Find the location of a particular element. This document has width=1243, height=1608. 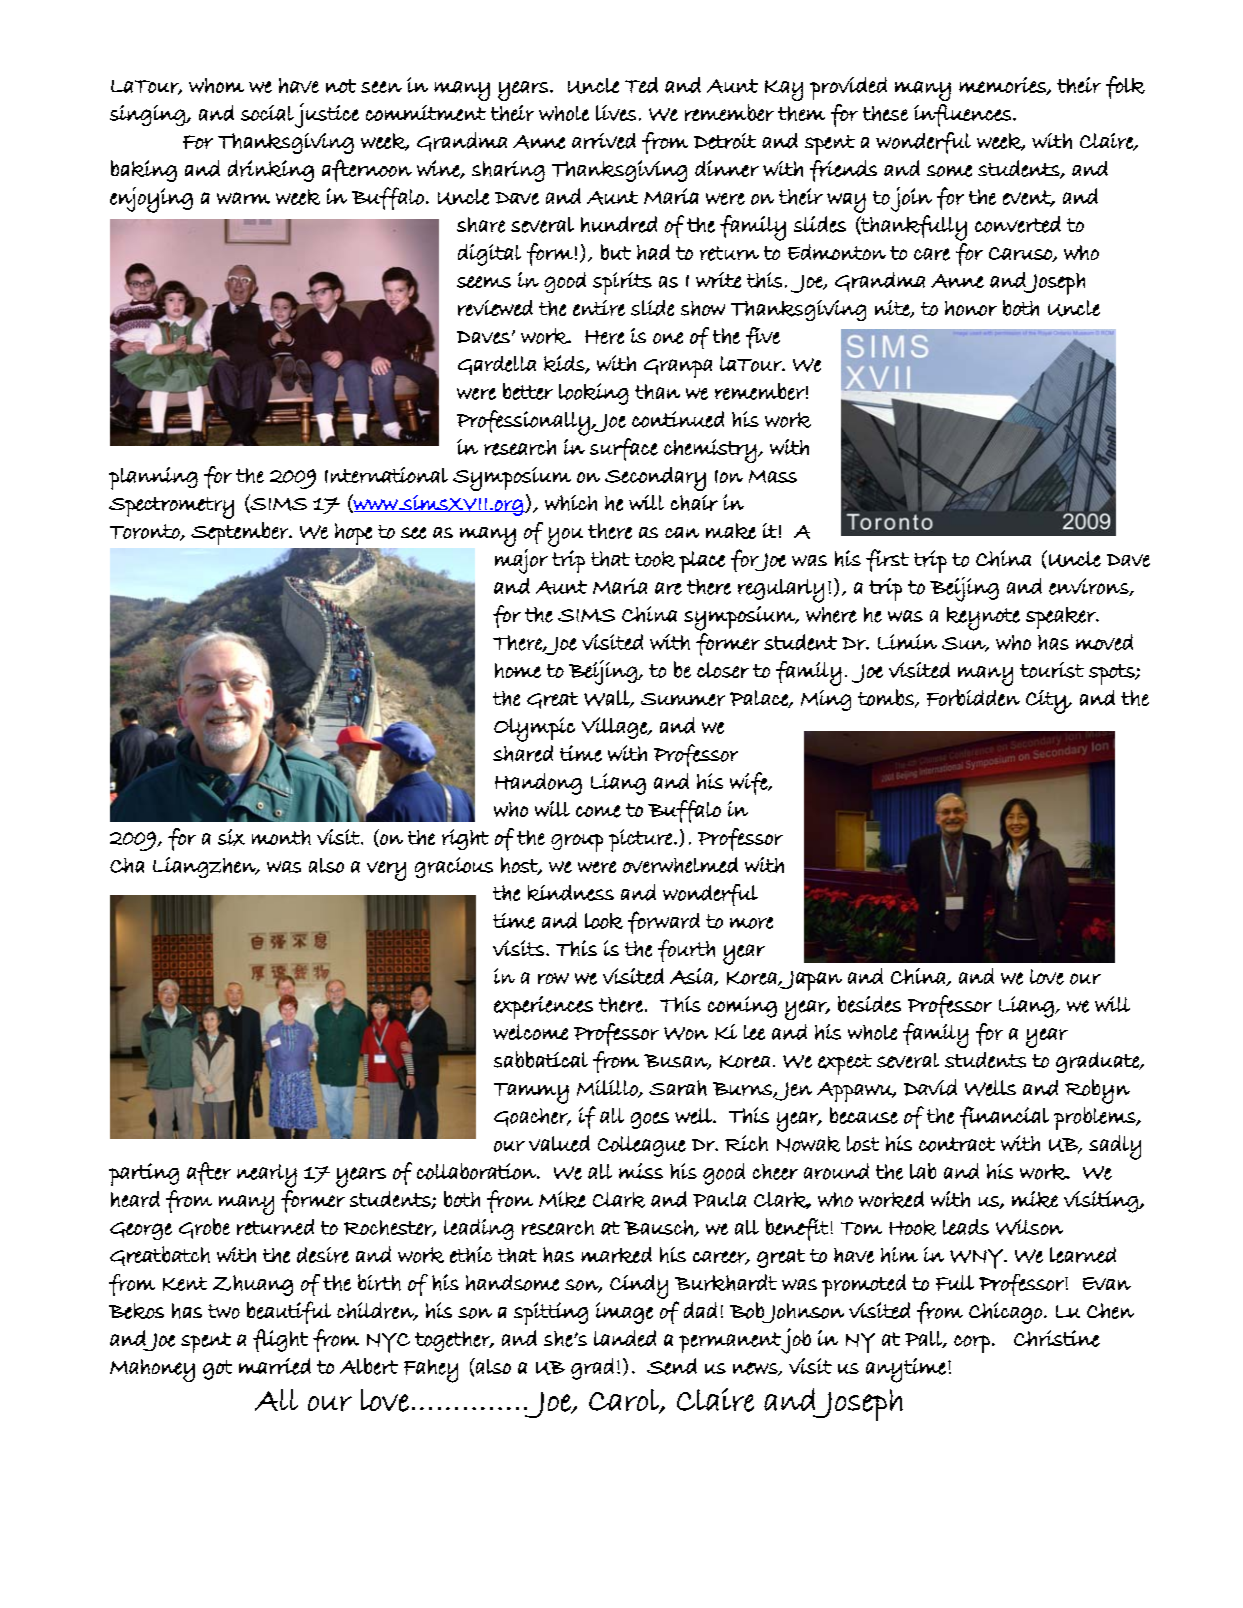

picture is located at coordinates (640, 840).
